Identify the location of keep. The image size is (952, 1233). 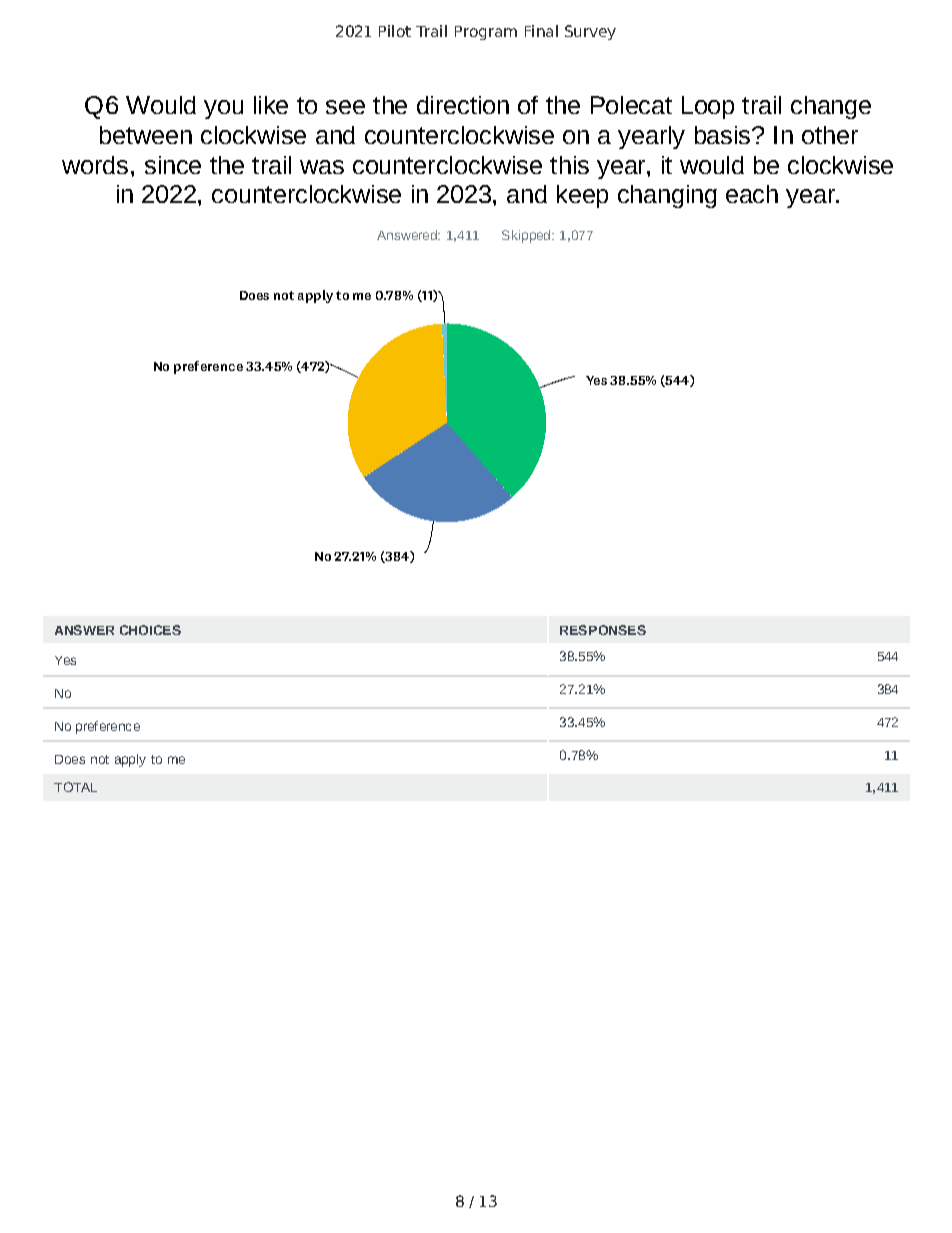
(582, 196).
